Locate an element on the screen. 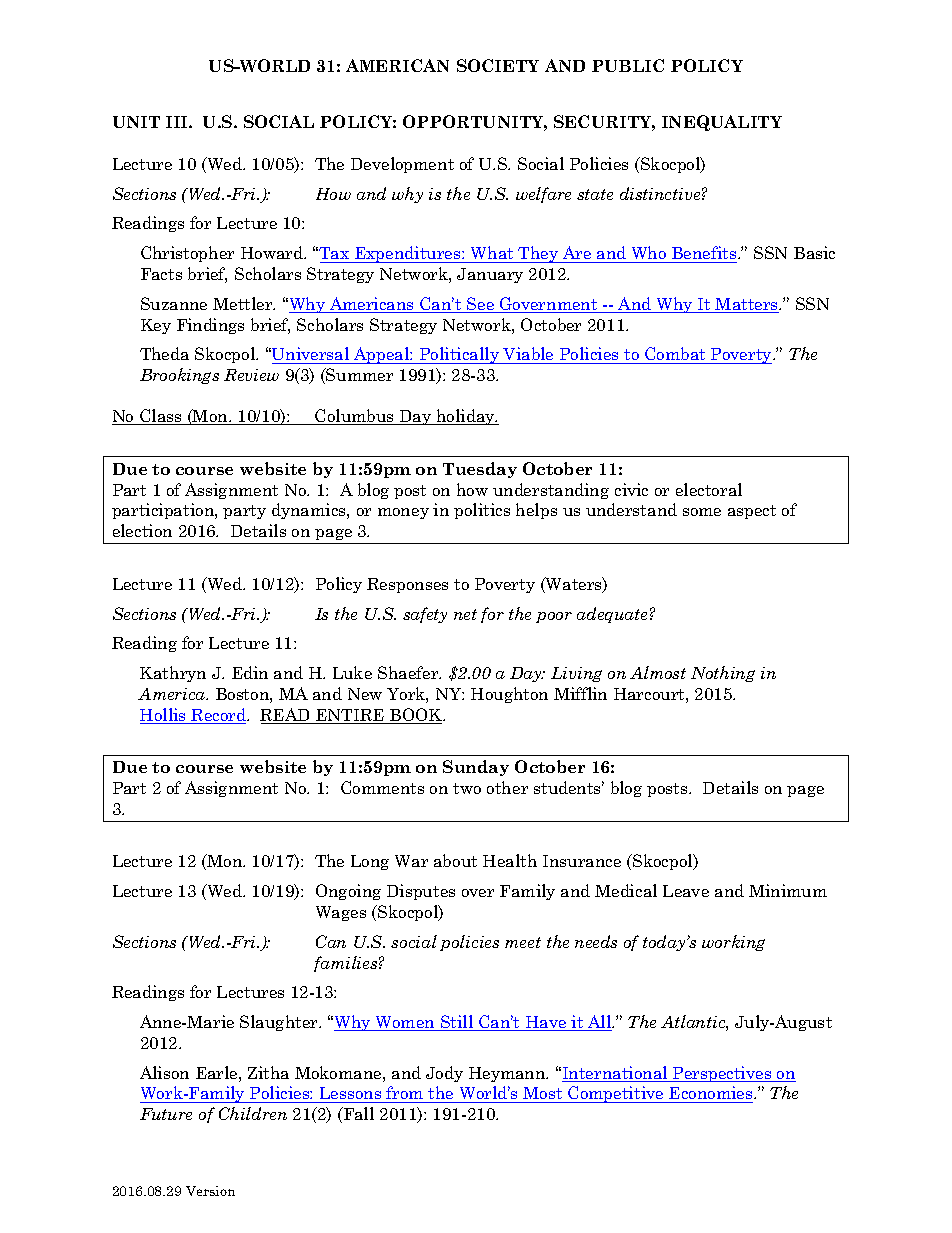 This screenshot has height=1233, width=952. Kathryn is located at coordinates (173, 674).
